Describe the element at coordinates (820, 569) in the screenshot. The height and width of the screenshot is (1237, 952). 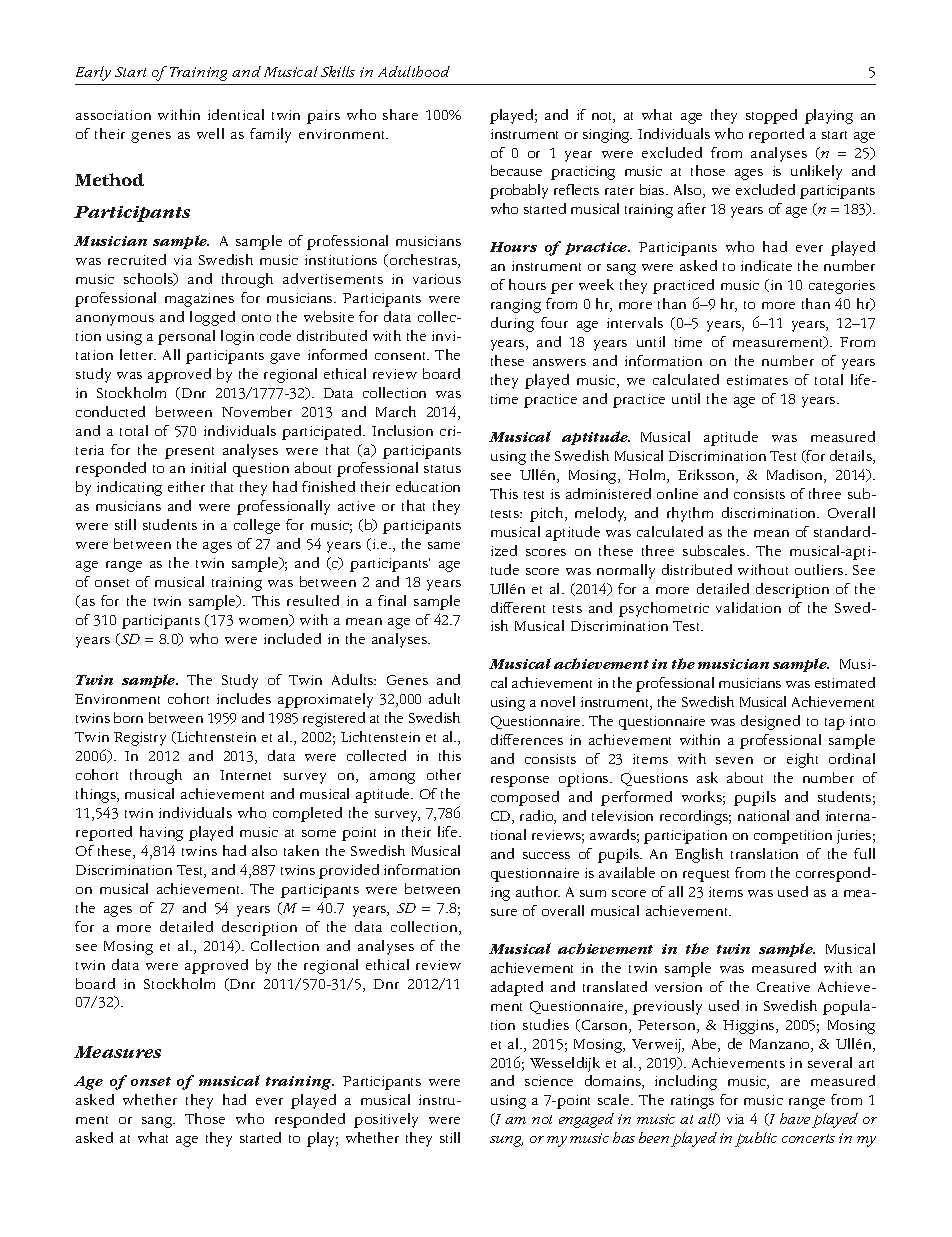
I see `outliers` at that location.
